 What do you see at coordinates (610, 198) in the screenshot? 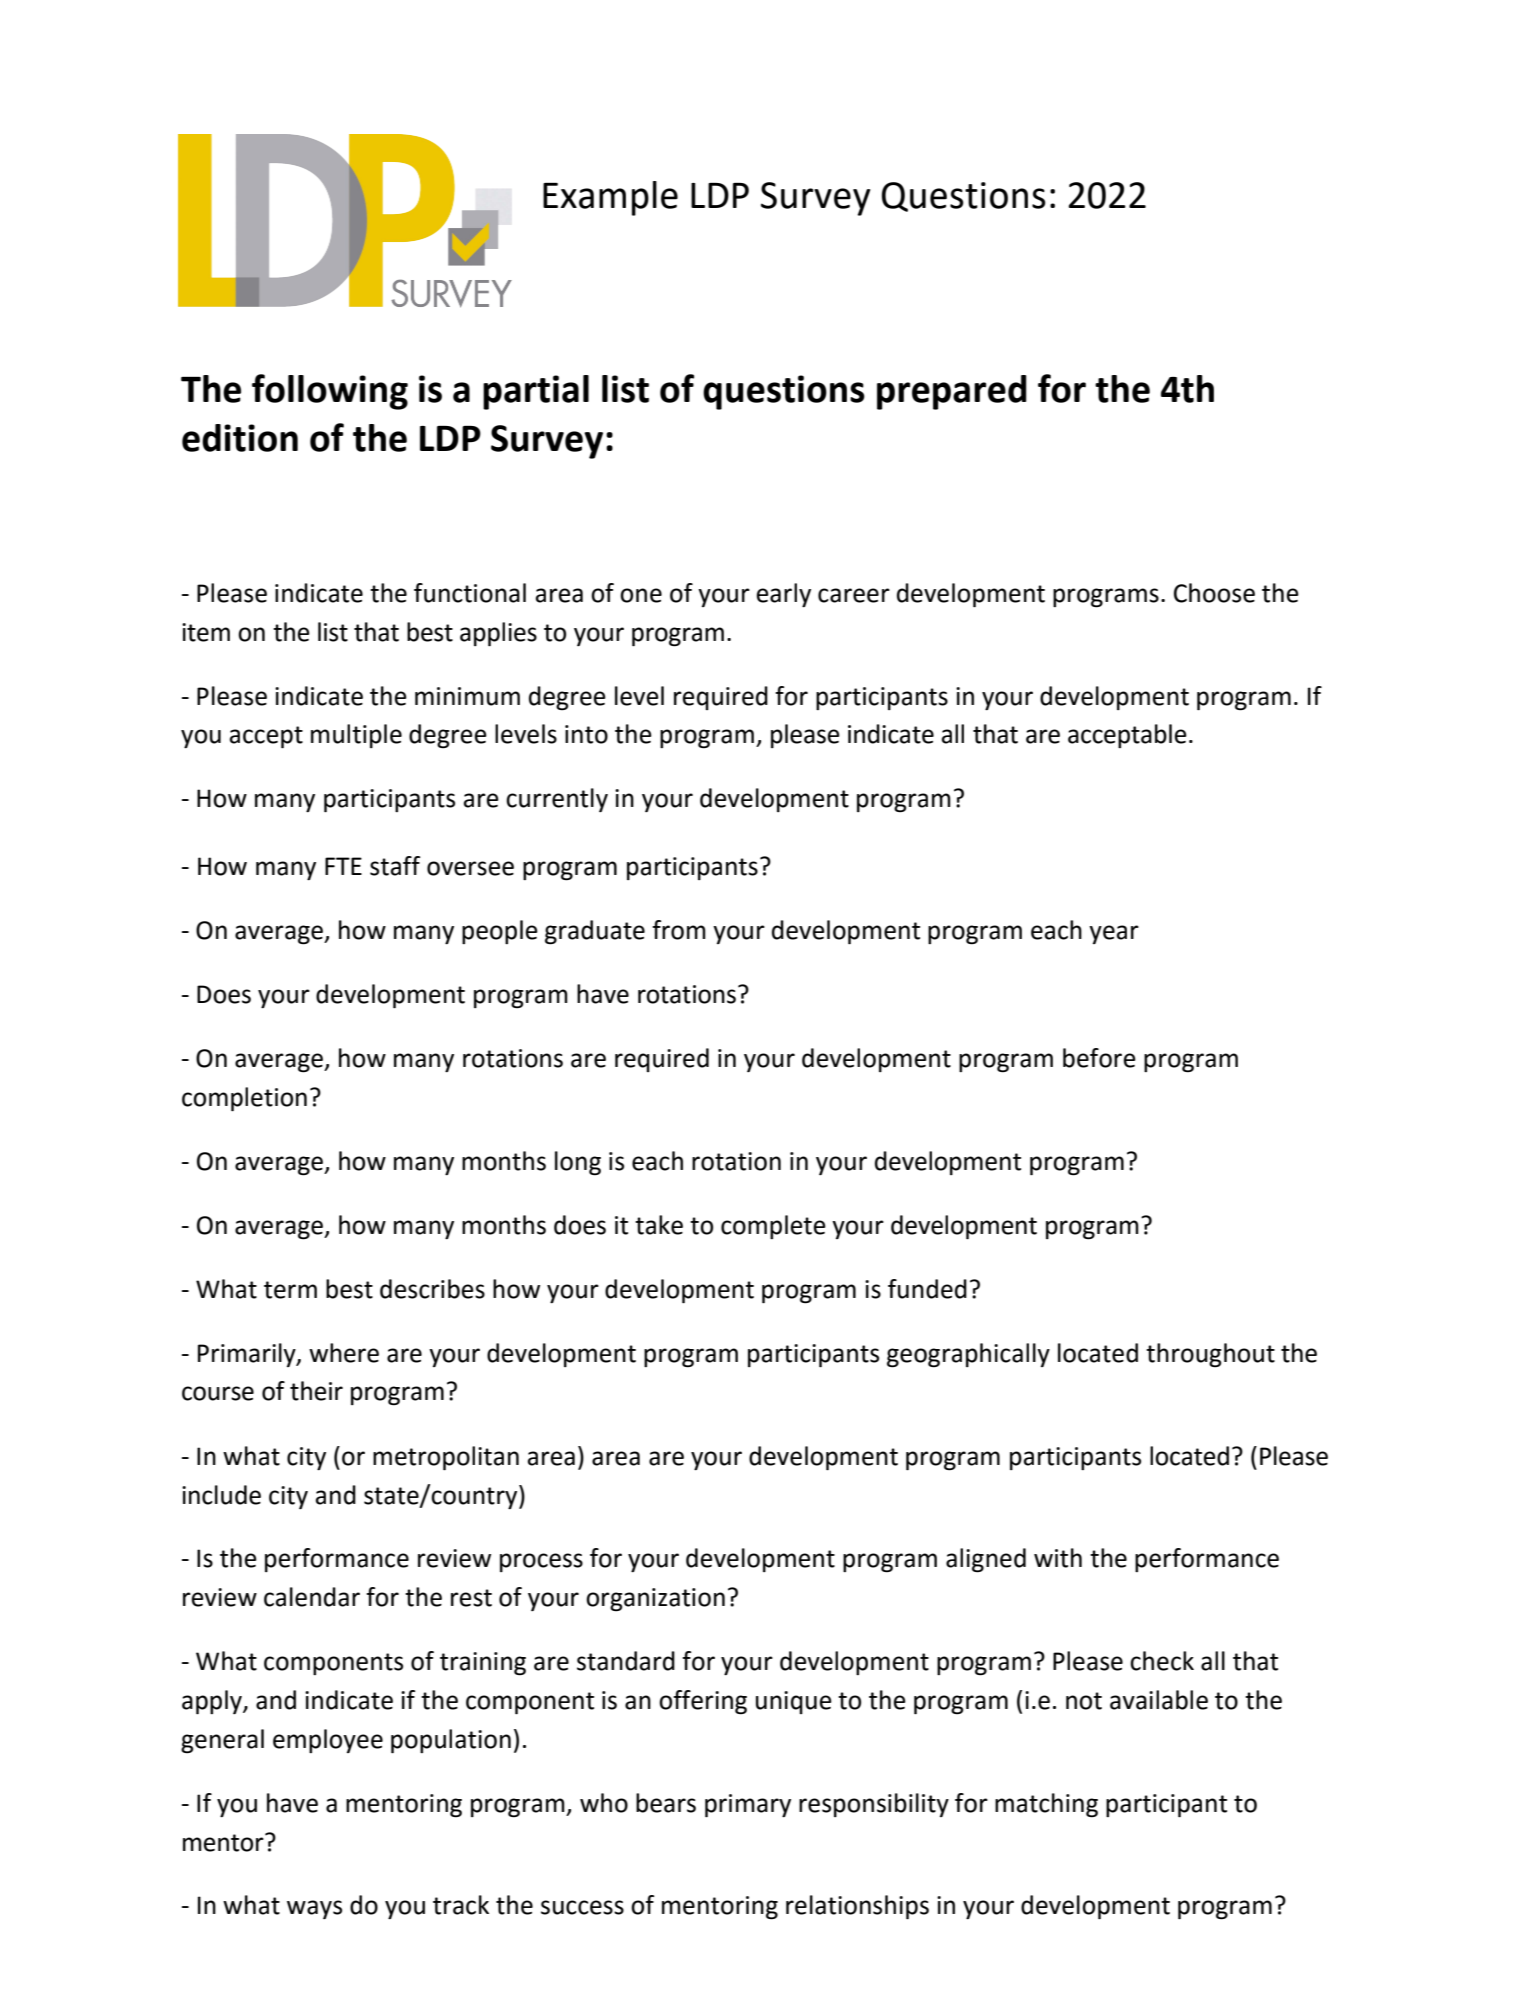
I see `Example` at bounding box center [610, 198].
